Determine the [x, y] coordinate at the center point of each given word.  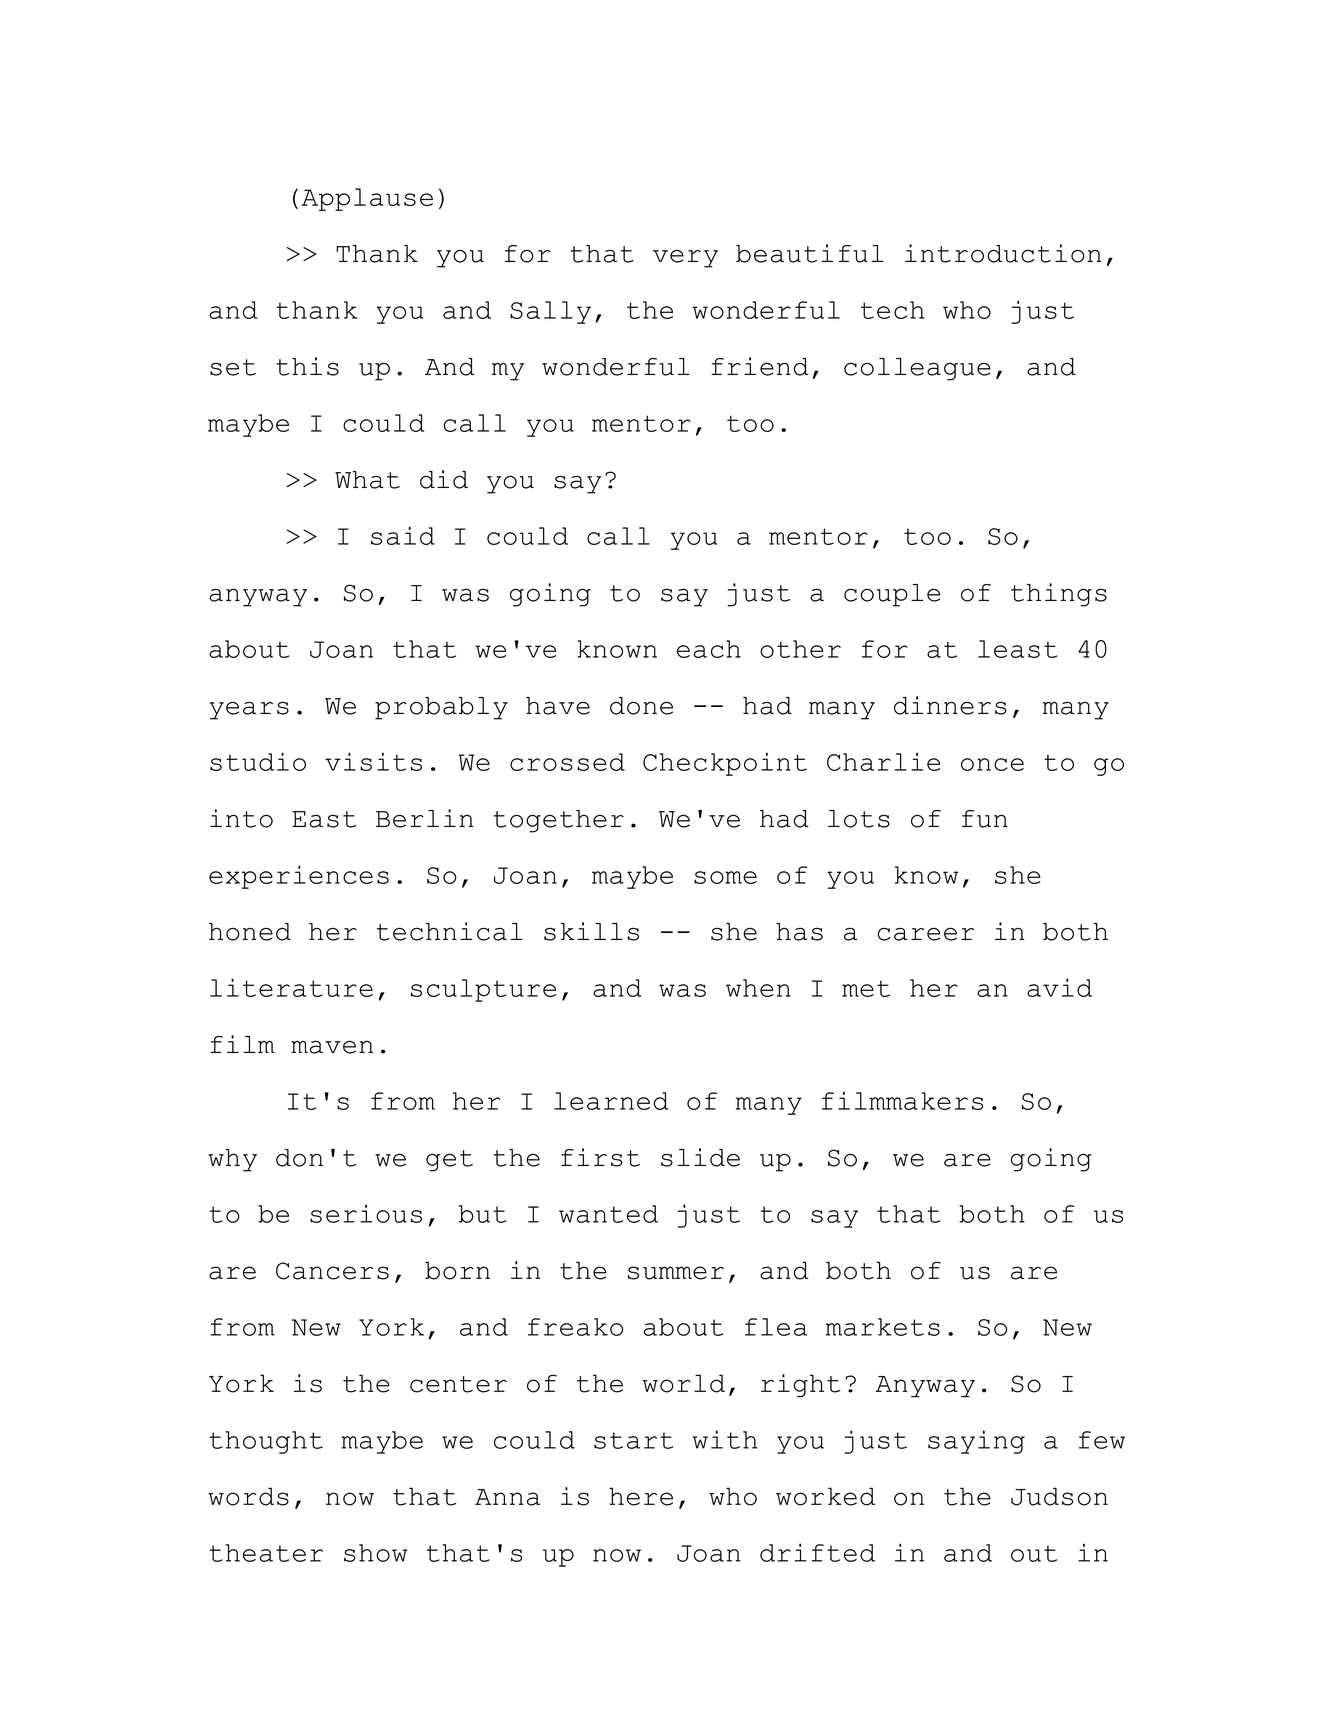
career [925, 934]
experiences [299, 877]
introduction [1003, 253]
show [375, 1553]
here [641, 1496]
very [685, 258]
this [307, 366]
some [725, 877]
